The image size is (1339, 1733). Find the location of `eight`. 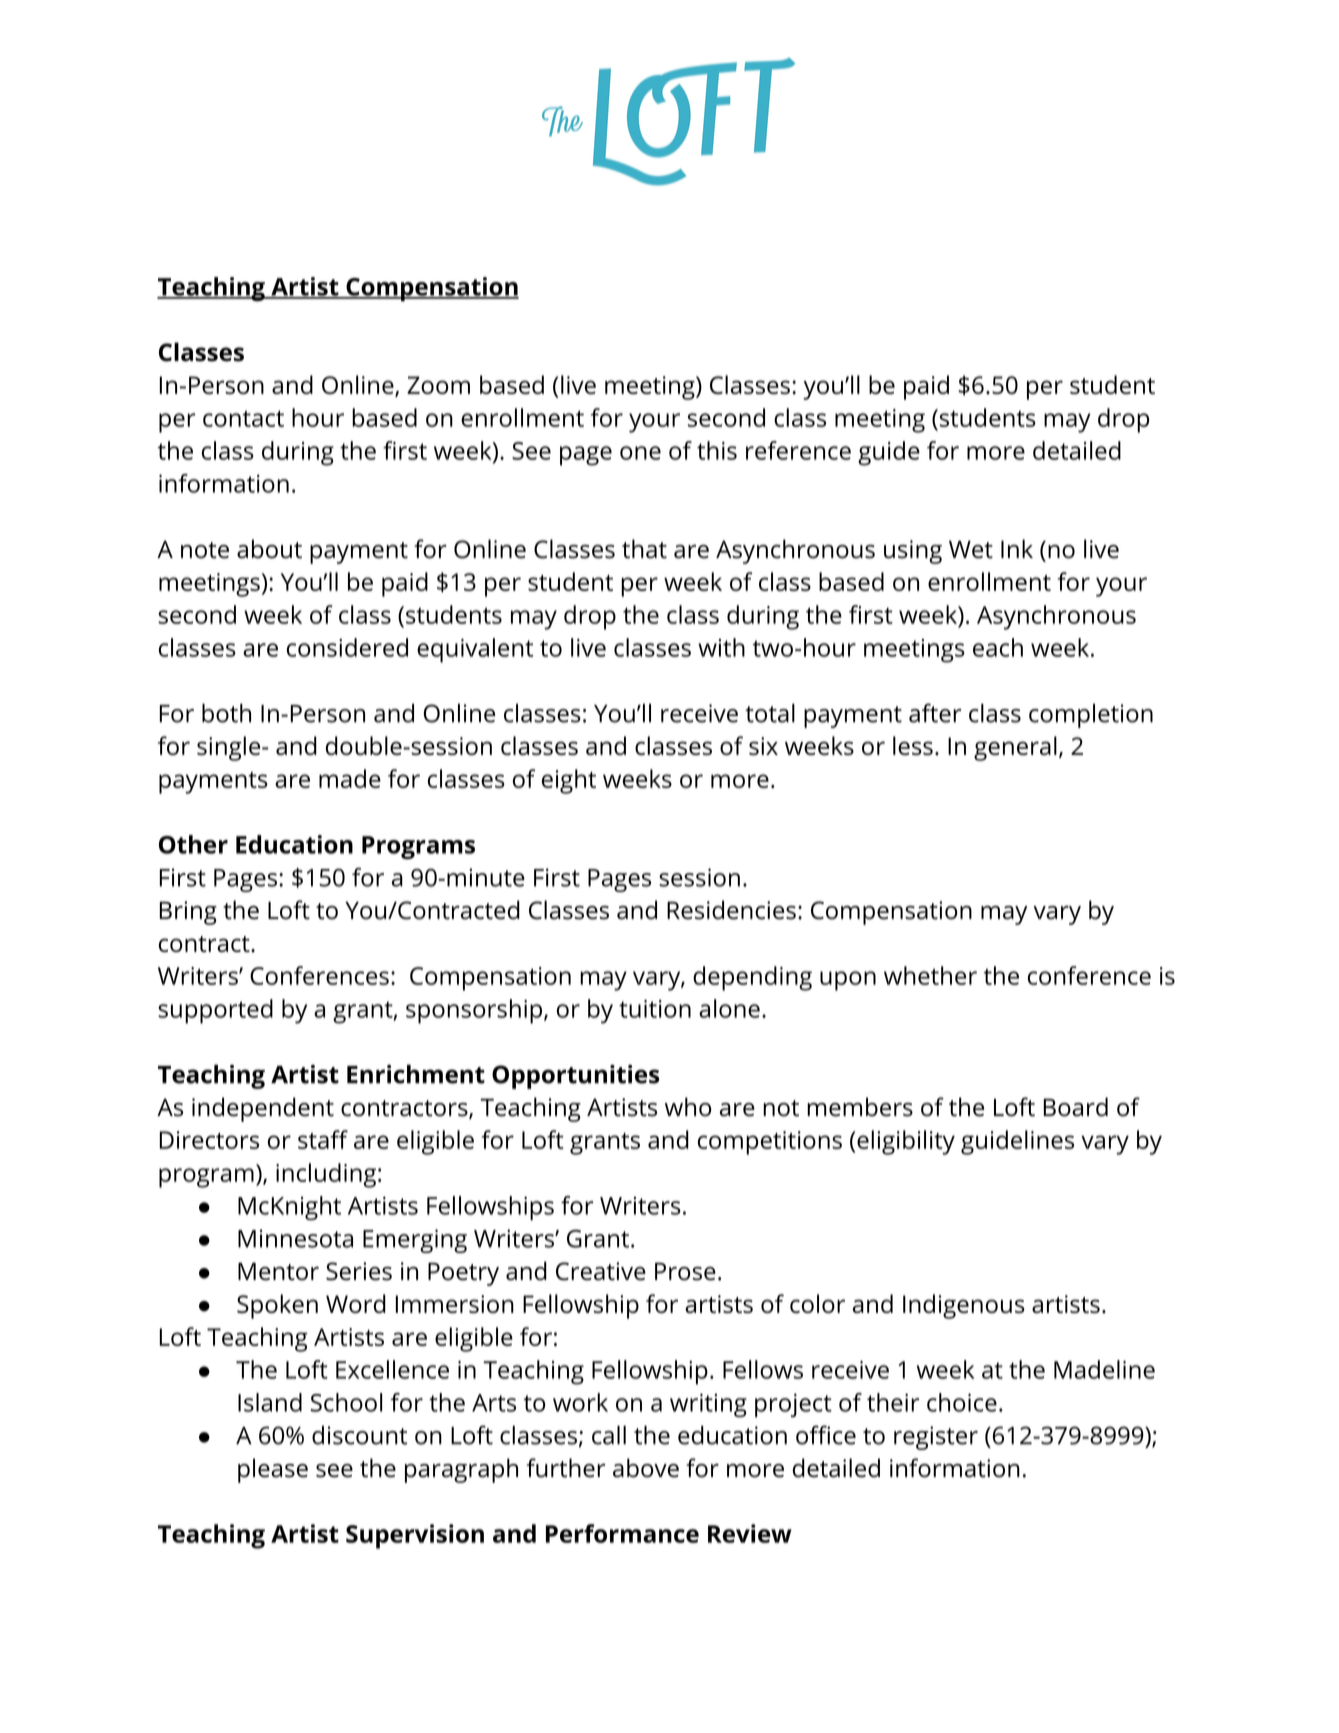

eight is located at coordinates (569, 781).
